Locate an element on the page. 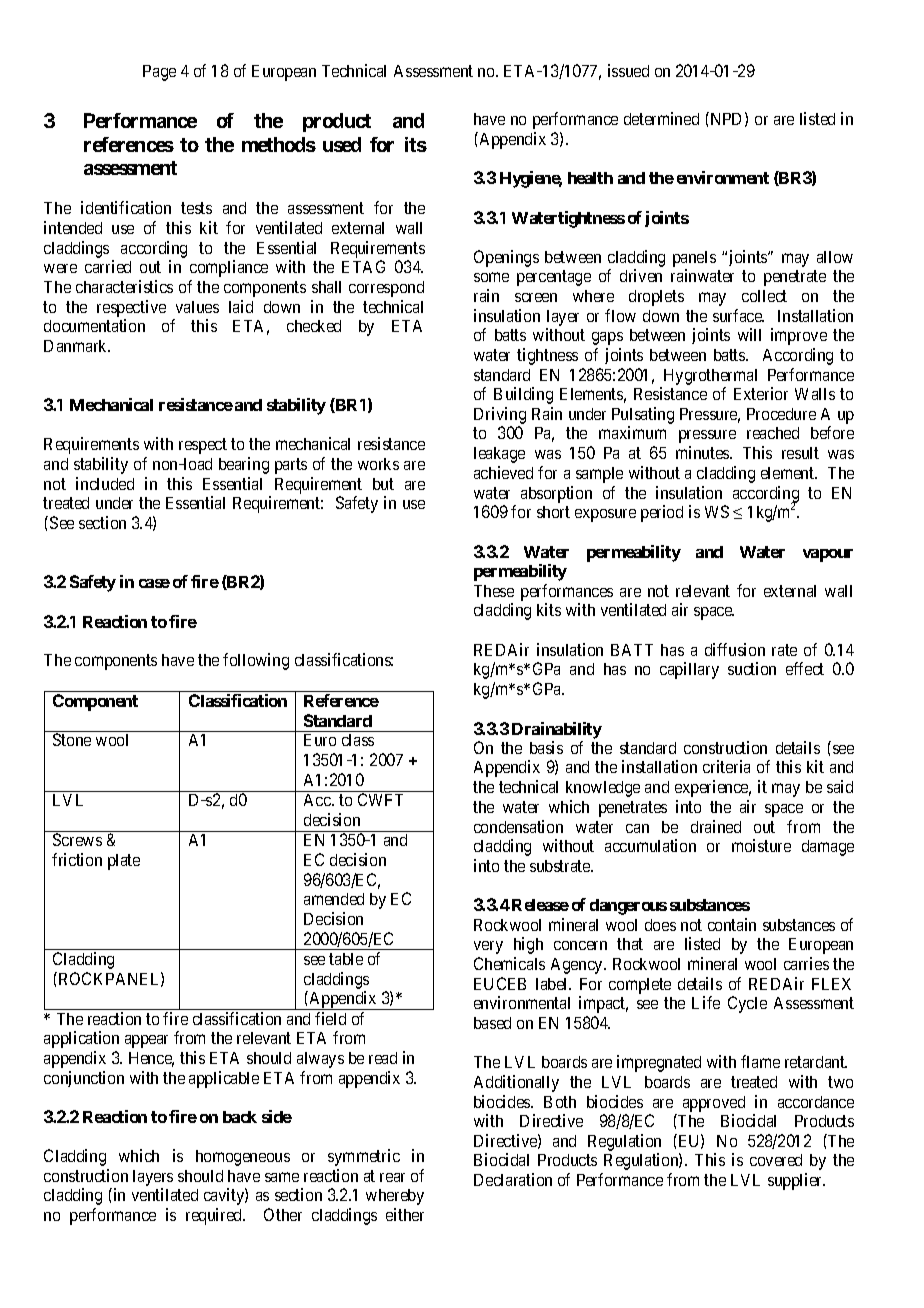 The width and height of the image is (924, 1308). These is located at coordinates (494, 591).
